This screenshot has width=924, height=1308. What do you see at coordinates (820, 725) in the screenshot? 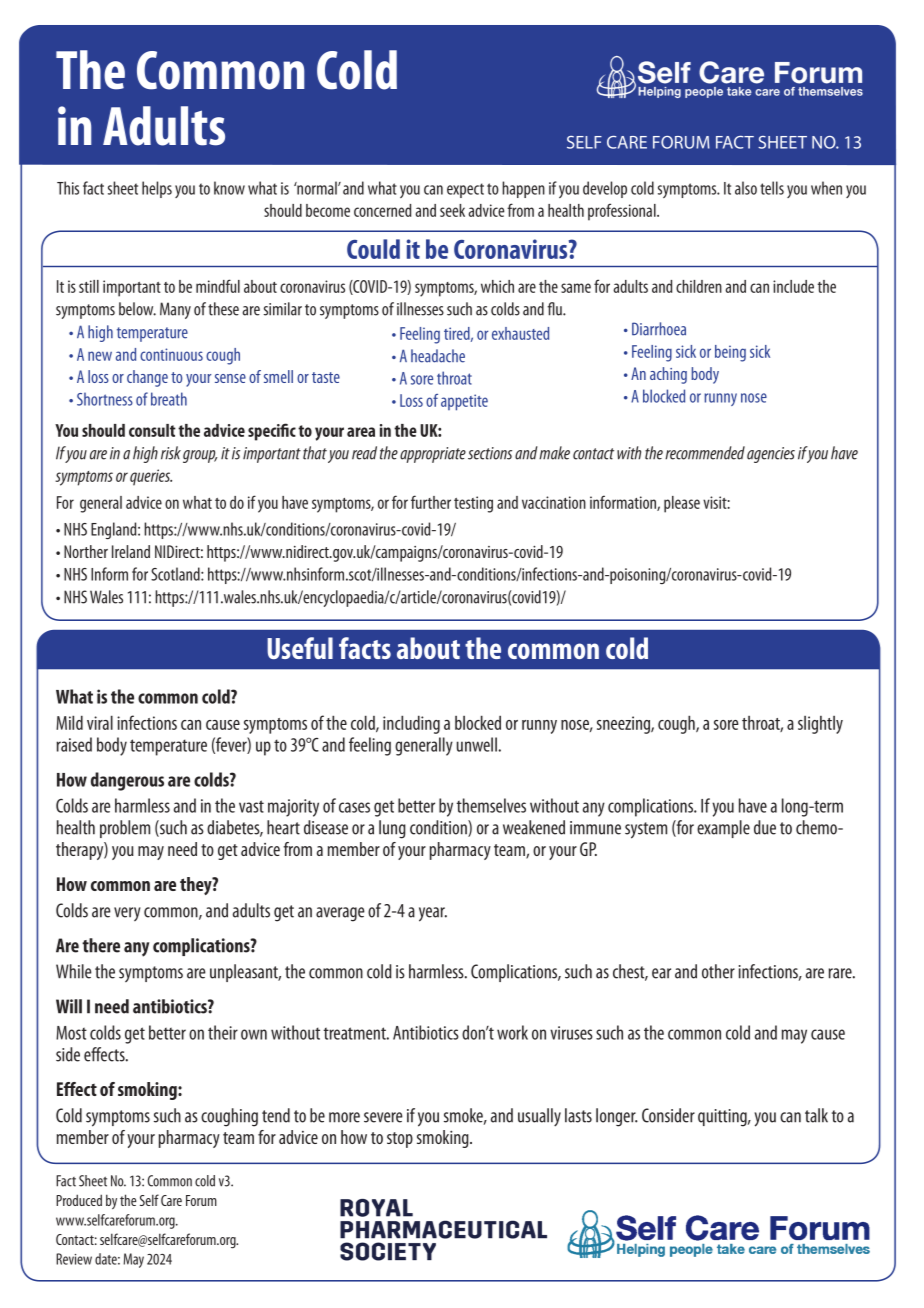
I see `slightly` at bounding box center [820, 725].
